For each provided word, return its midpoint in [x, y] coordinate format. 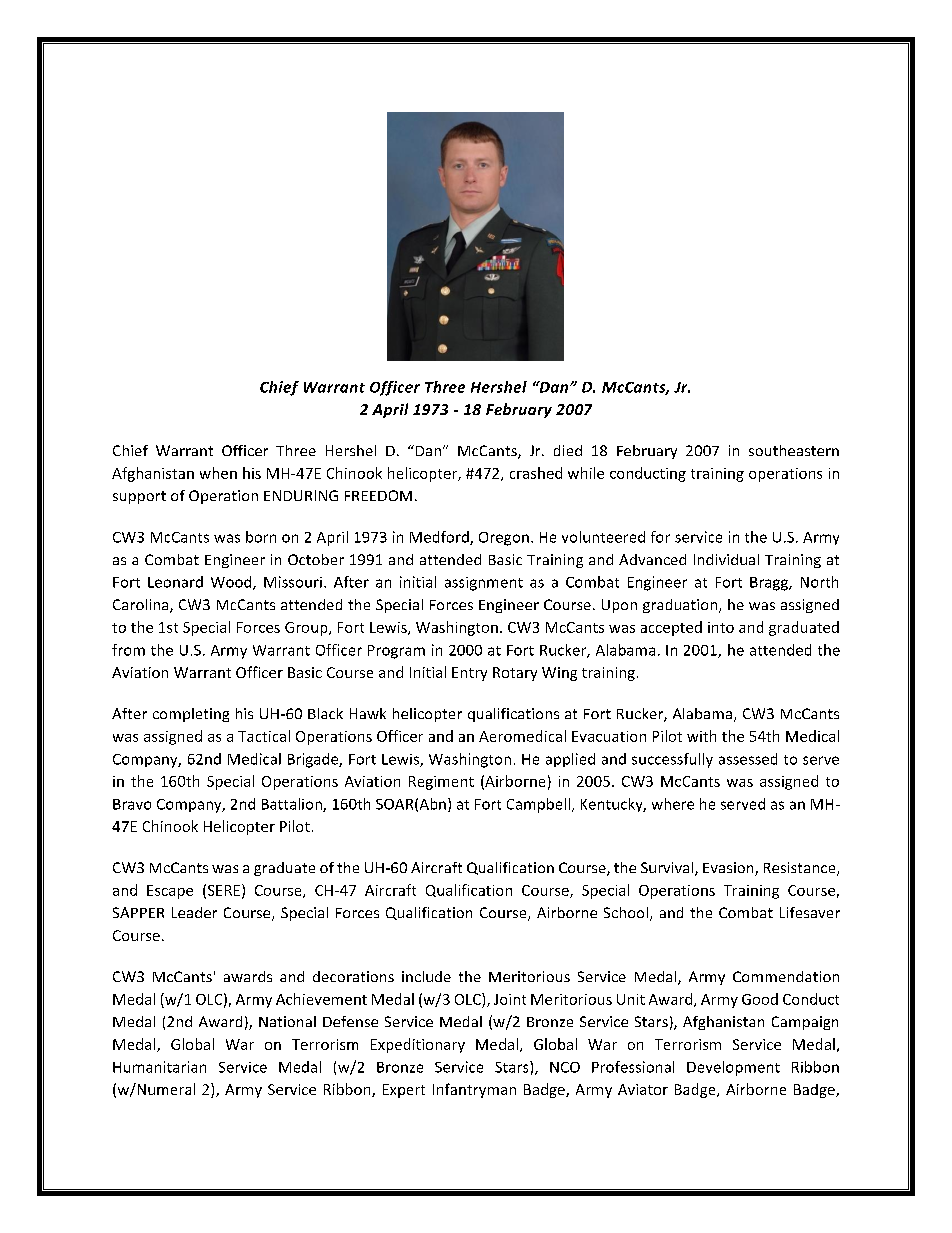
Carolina [142, 606]
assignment [484, 584]
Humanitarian [159, 1067]
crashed [536, 473]
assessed [748, 759]
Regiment [441, 783]
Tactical [264, 736]
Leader [194, 912]
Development [733, 1068]
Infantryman [474, 1090]
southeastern [794, 450]
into [721, 627]
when [218, 473]
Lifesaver [810, 912]
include [426, 976]
